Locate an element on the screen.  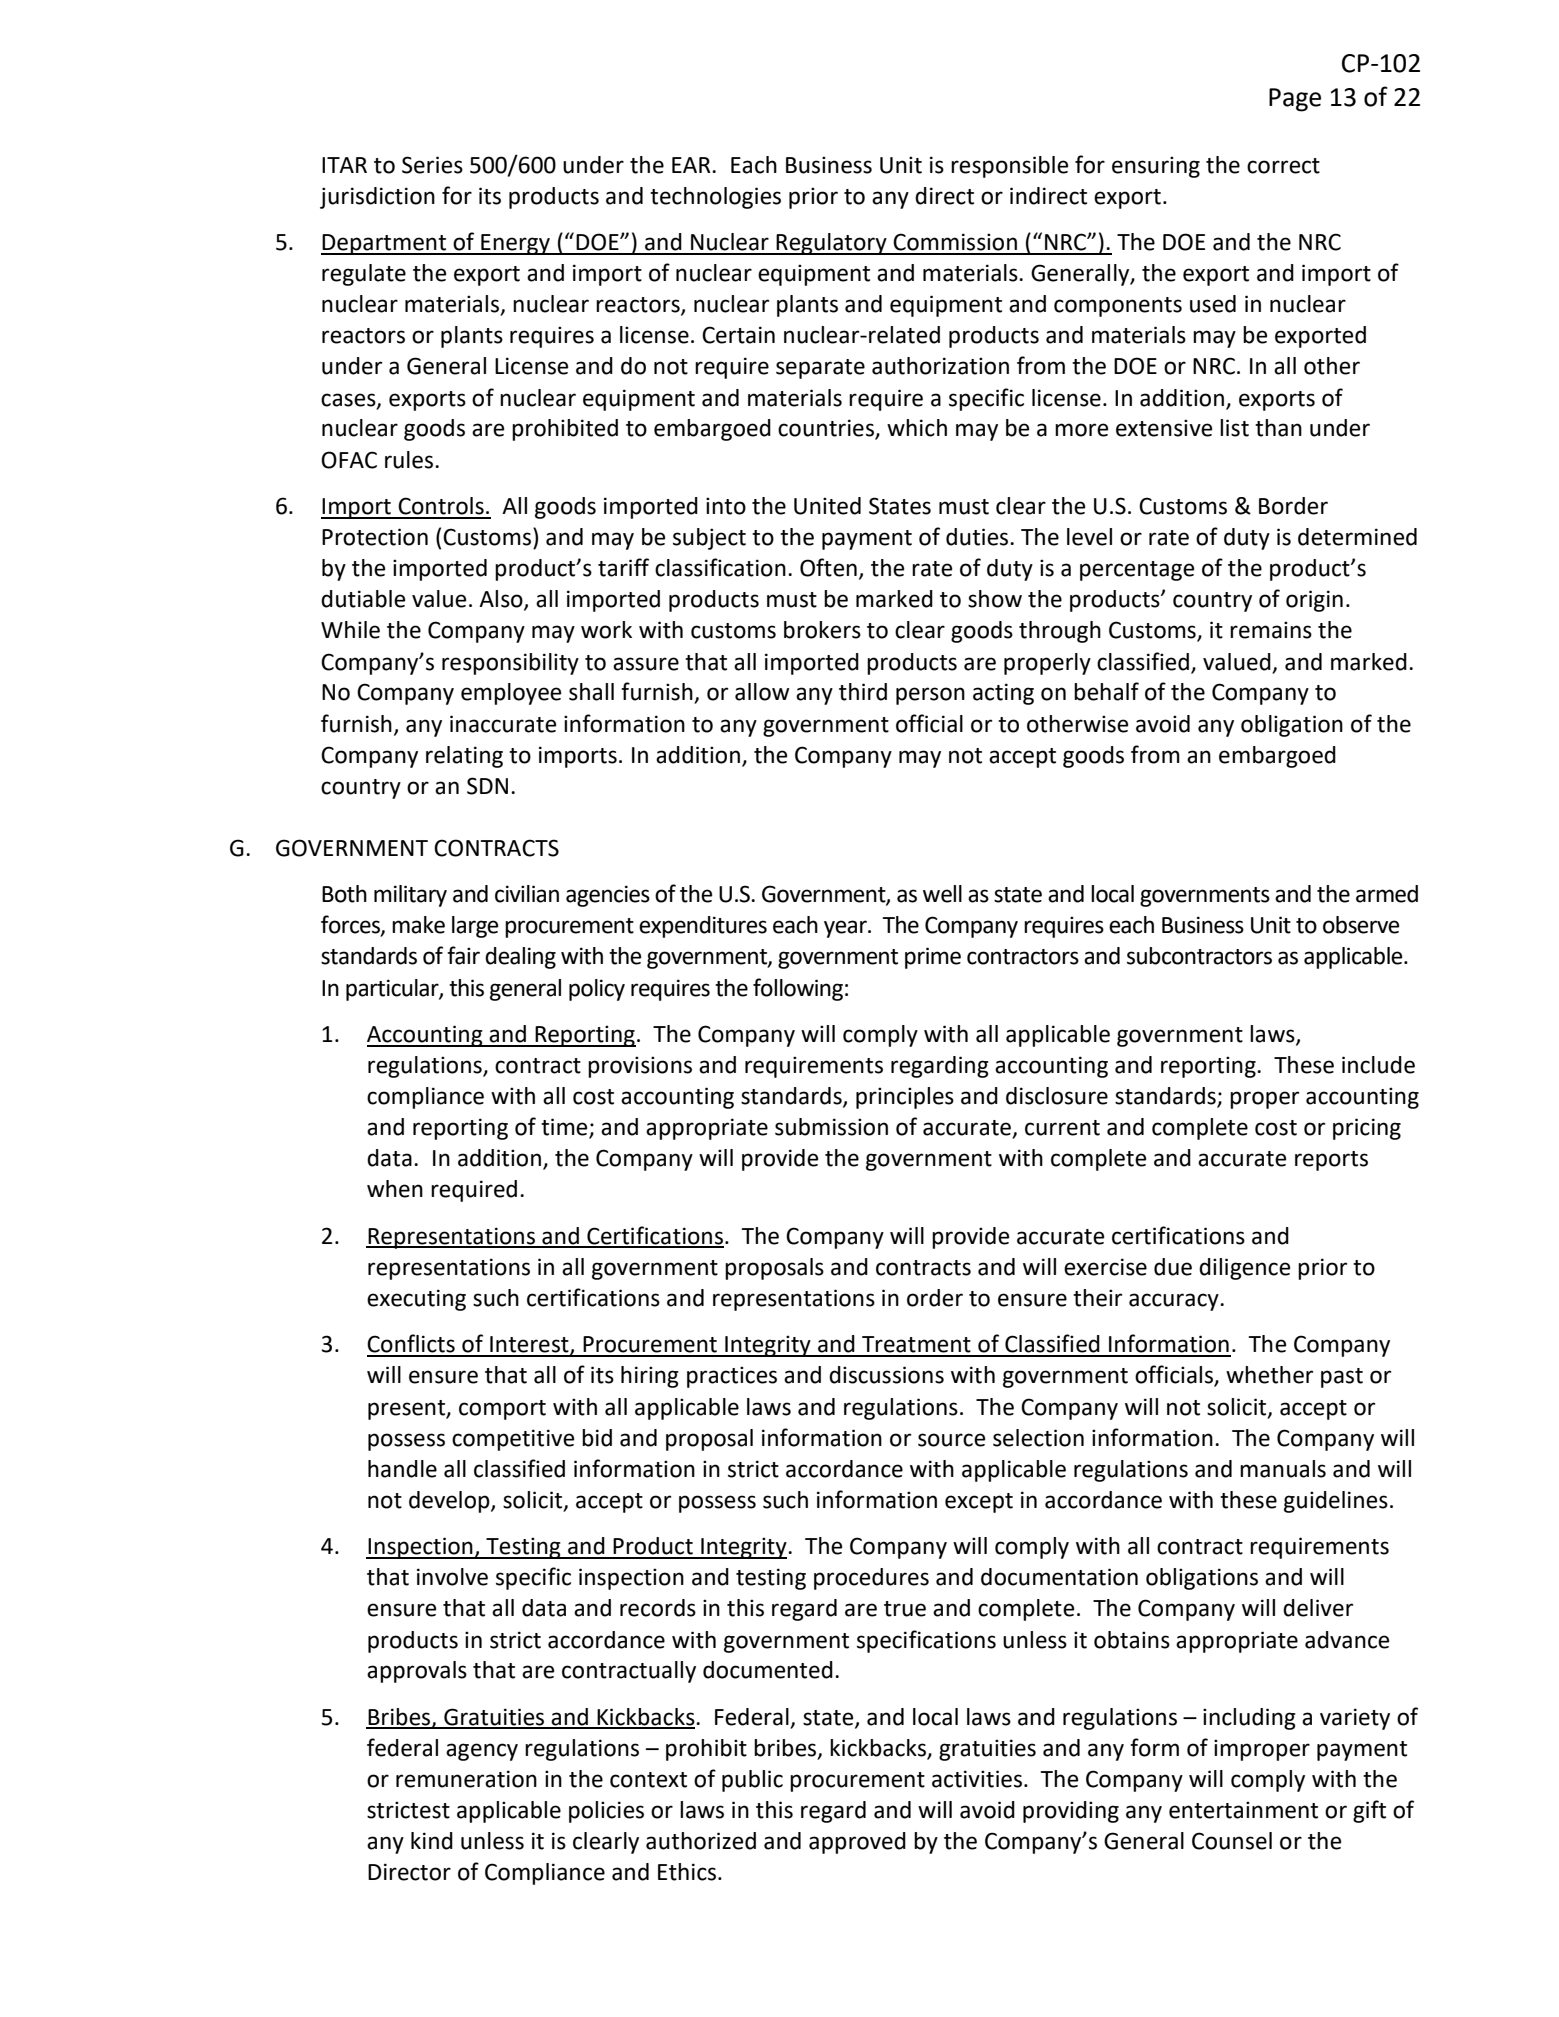
origin is located at coordinates (1314, 601).
